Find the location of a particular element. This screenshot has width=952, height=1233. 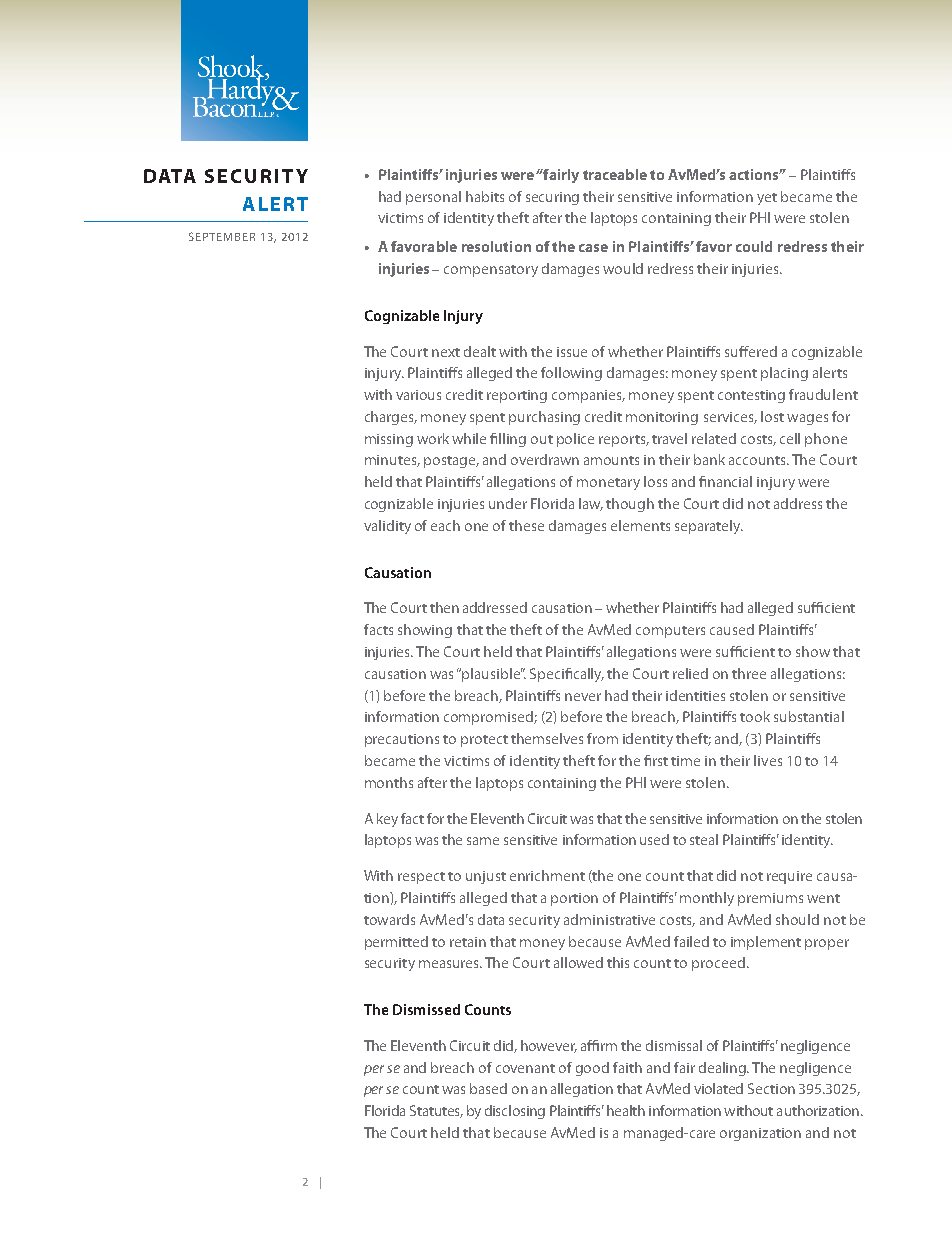

under is located at coordinates (508, 503).
